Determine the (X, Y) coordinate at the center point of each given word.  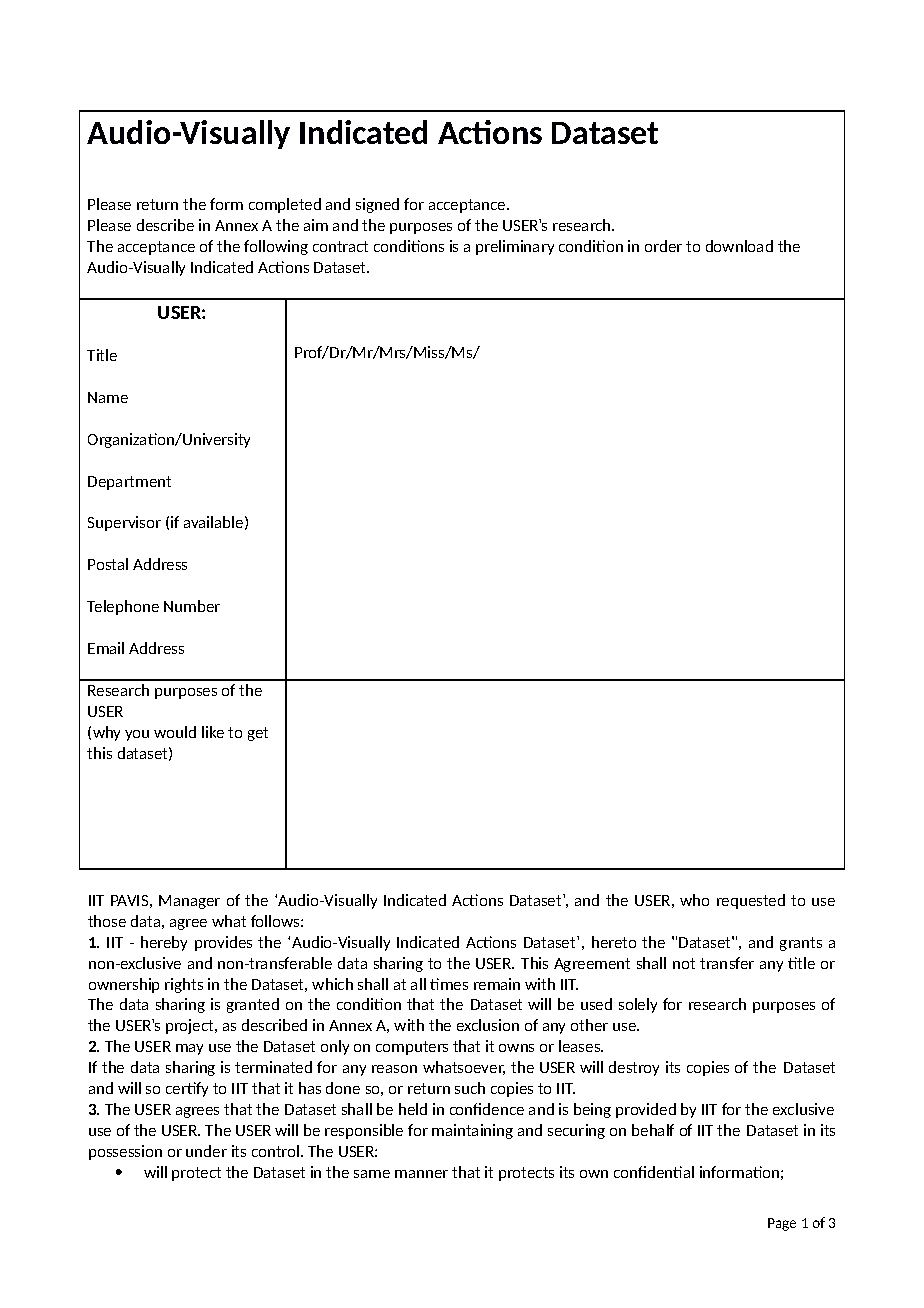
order (663, 246)
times (449, 984)
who (694, 900)
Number (192, 606)
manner (421, 1174)
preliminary (515, 247)
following (276, 247)
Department (129, 483)
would (175, 732)
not (684, 963)
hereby (164, 943)
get (258, 734)
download (739, 246)
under (206, 1151)
